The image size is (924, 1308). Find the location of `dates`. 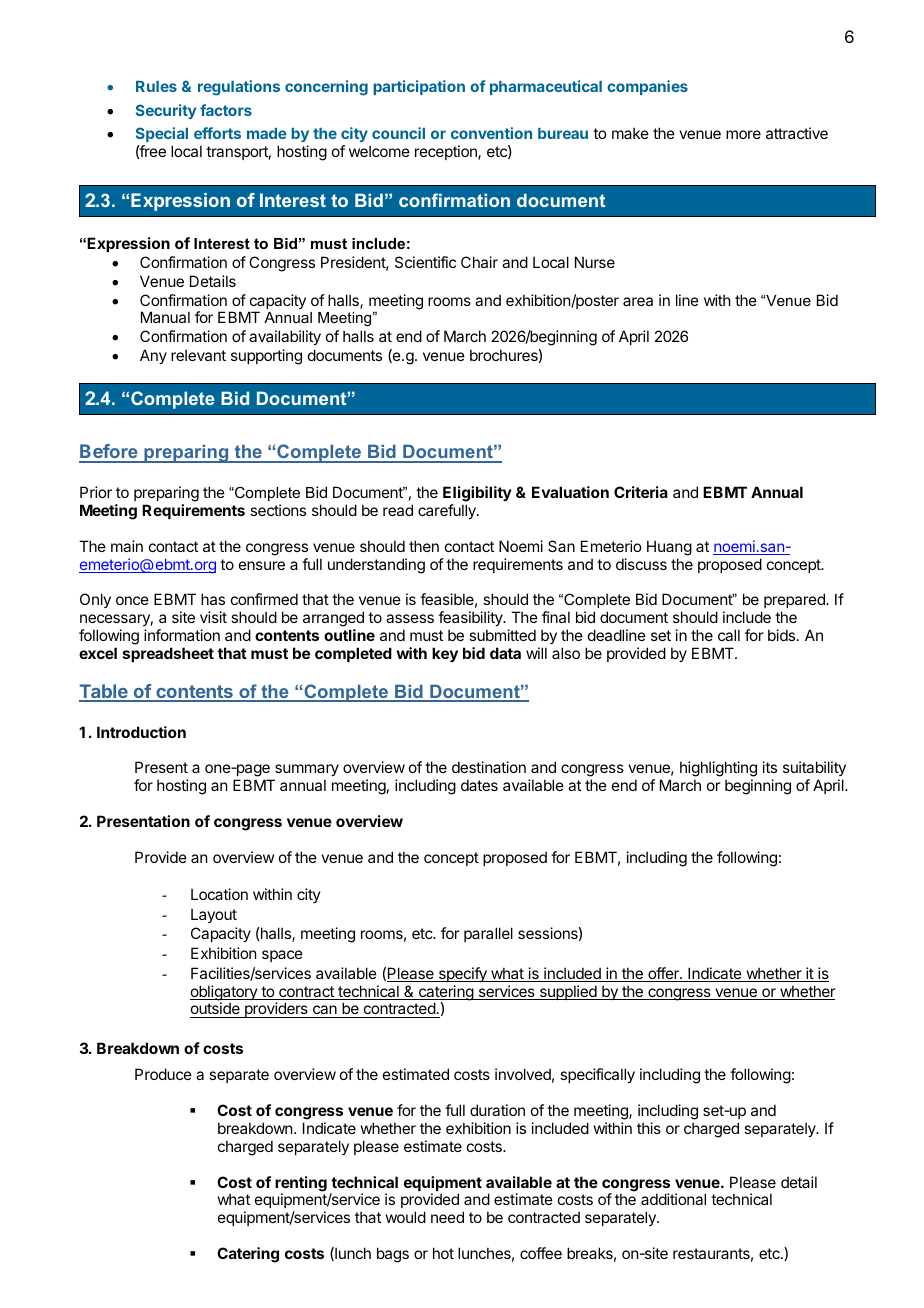

dates is located at coordinates (479, 785).
